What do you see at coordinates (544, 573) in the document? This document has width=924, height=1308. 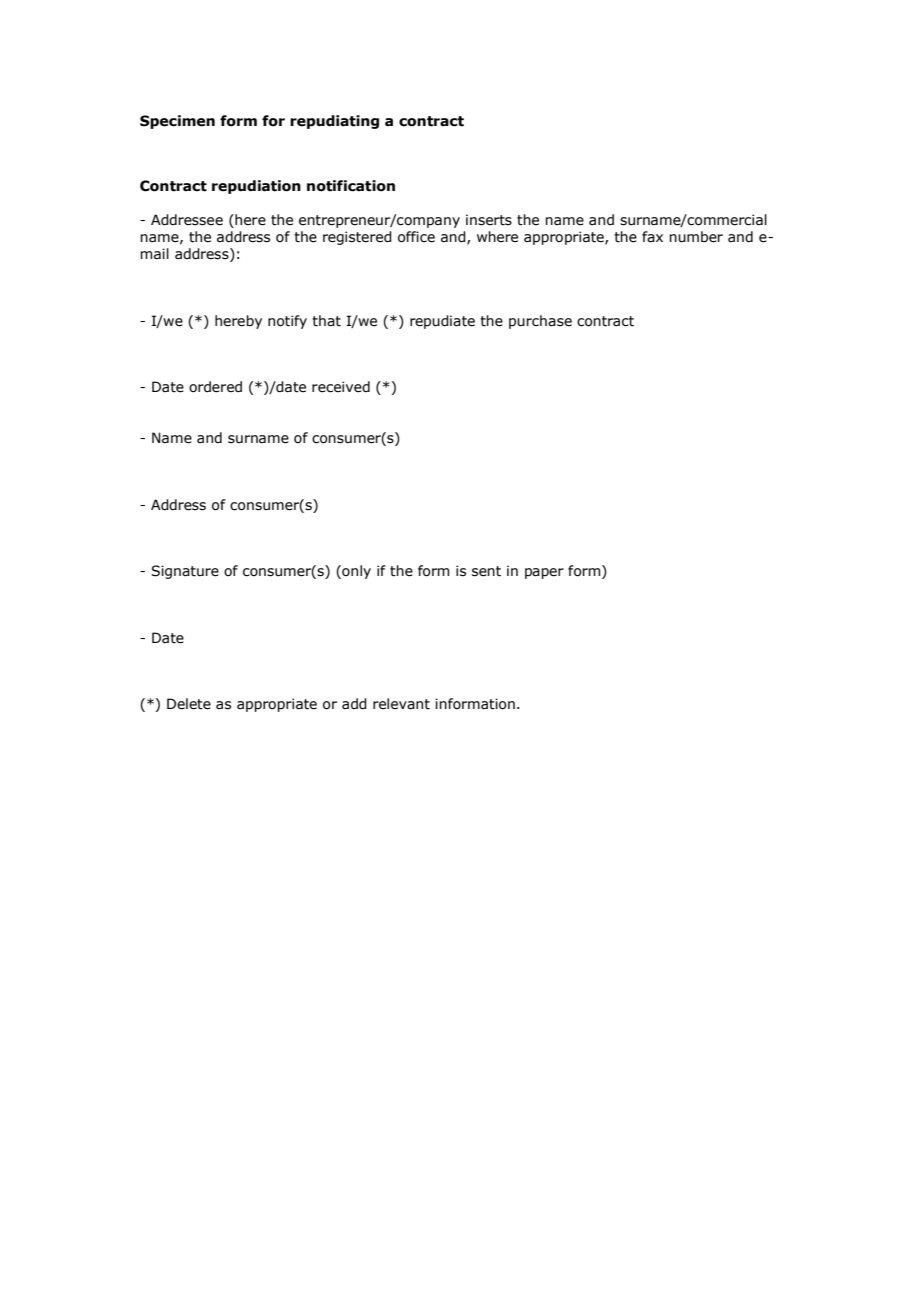 I see `paper` at bounding box center [544, 573].
